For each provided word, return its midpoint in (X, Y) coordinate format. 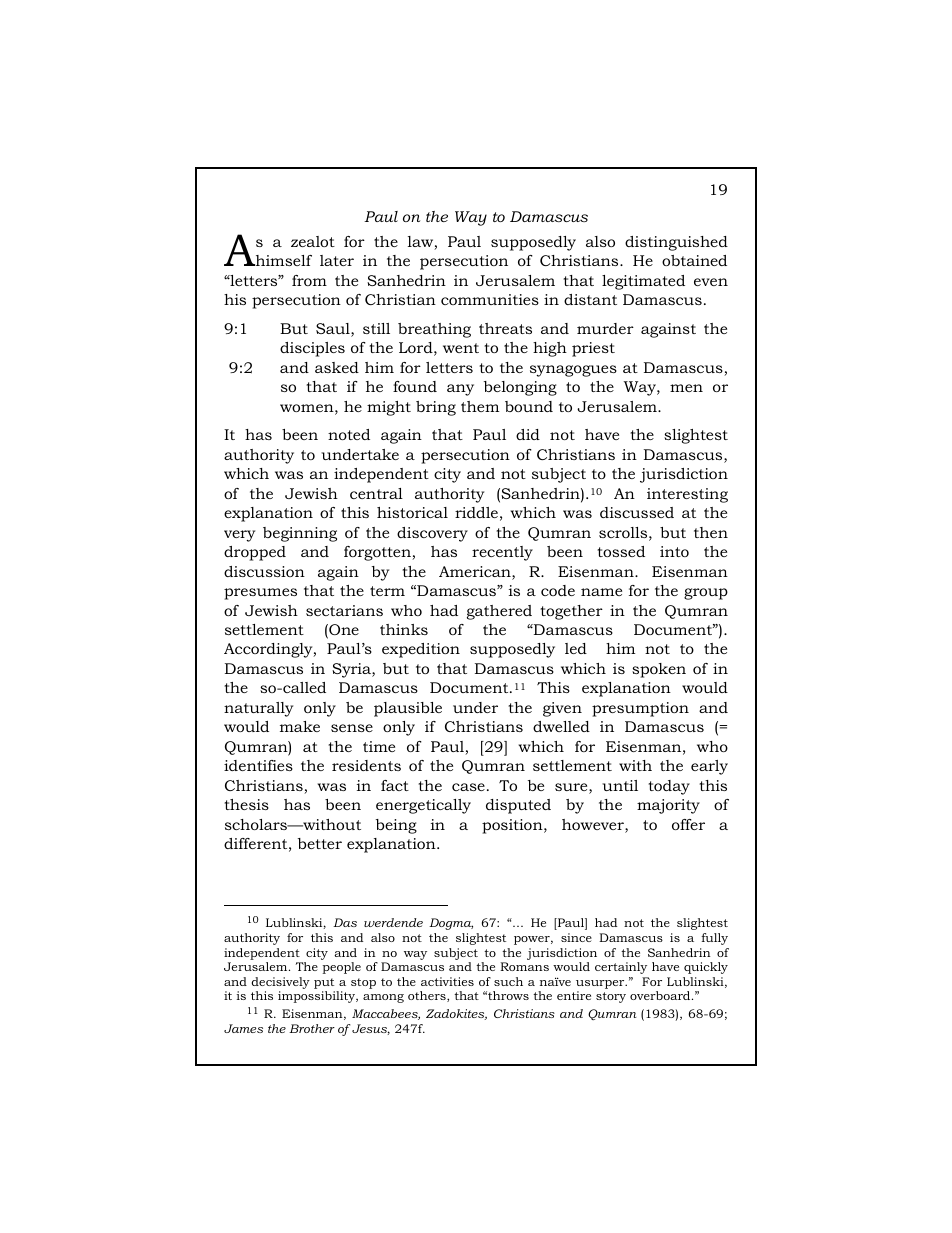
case (468, 787)
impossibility (318, 997)
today (669, 787)
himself (282, 260)
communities (490, 299)
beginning (300, 534)
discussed (637, 512)
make (300, 726)
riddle (476, 512)
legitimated (643, 282)
